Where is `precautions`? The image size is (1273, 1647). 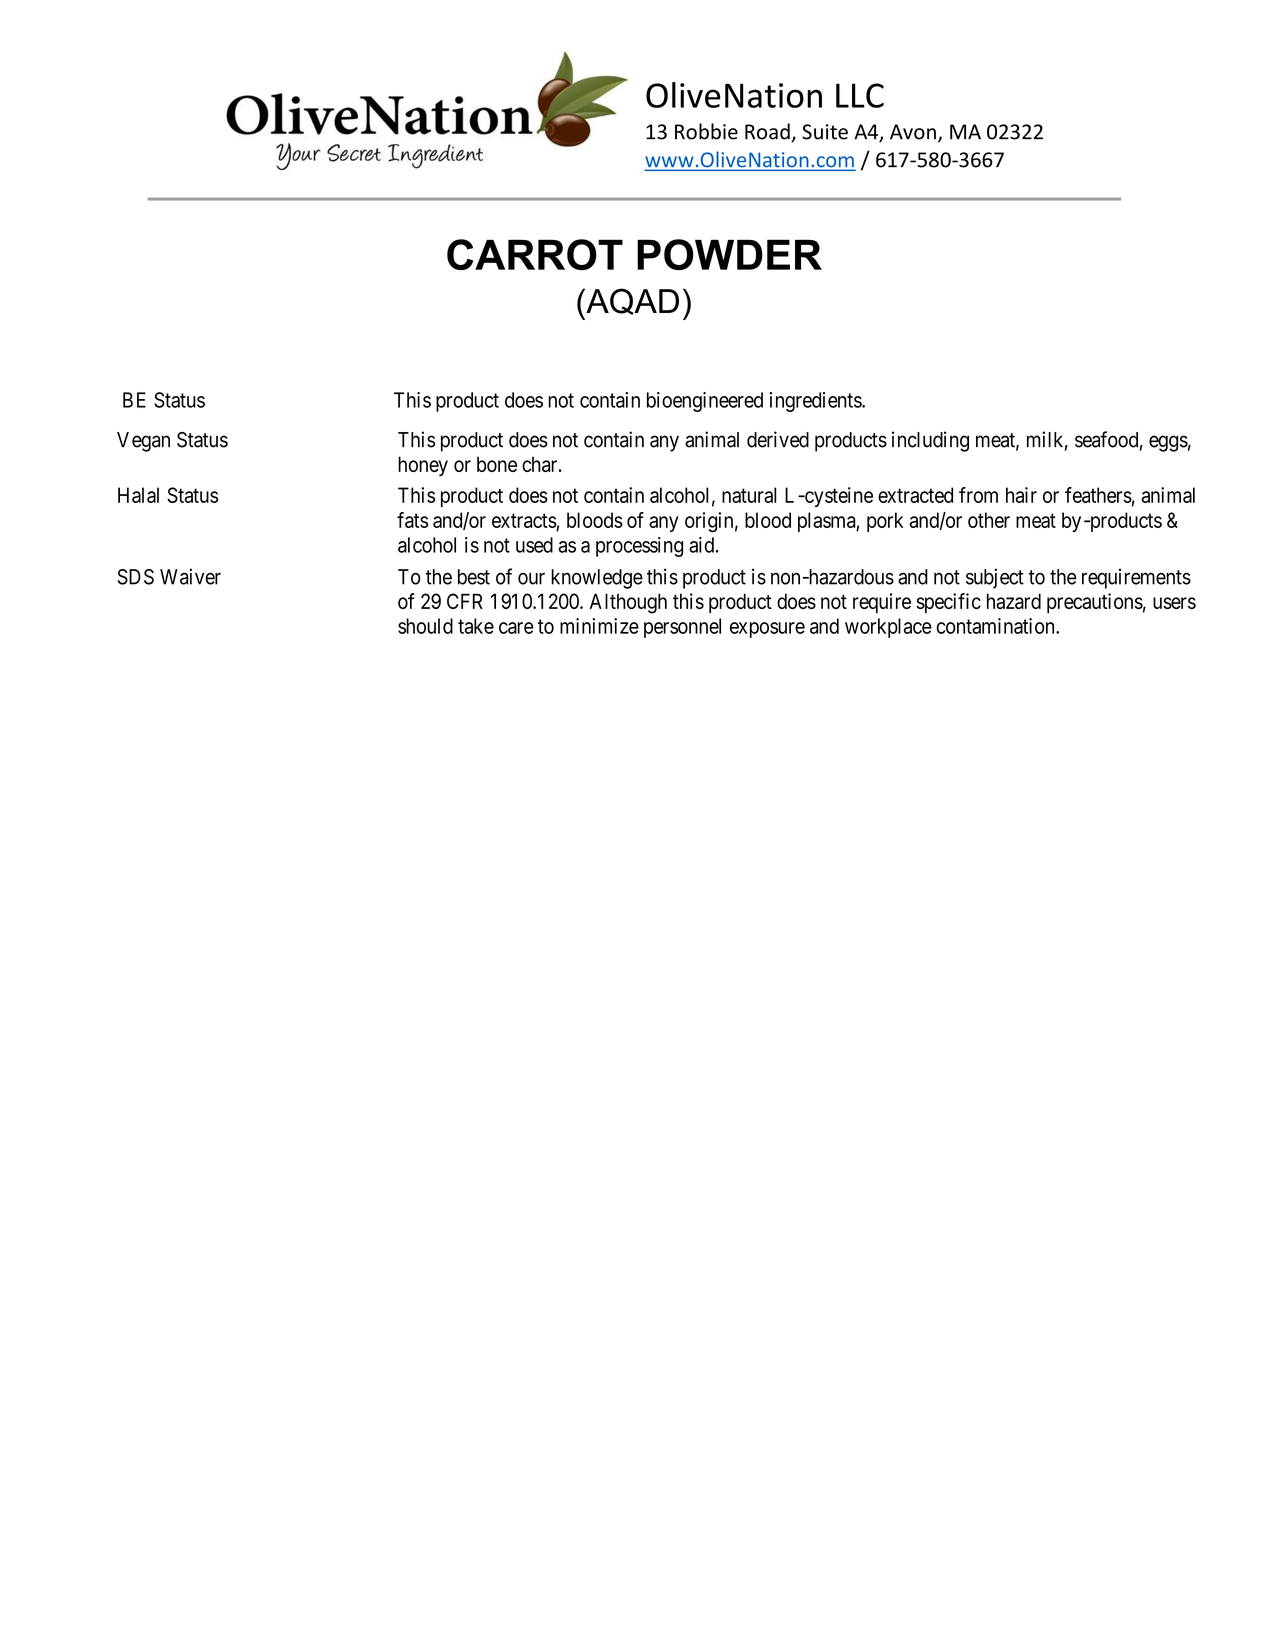
precautions is located at coordinates (1095, 603).
